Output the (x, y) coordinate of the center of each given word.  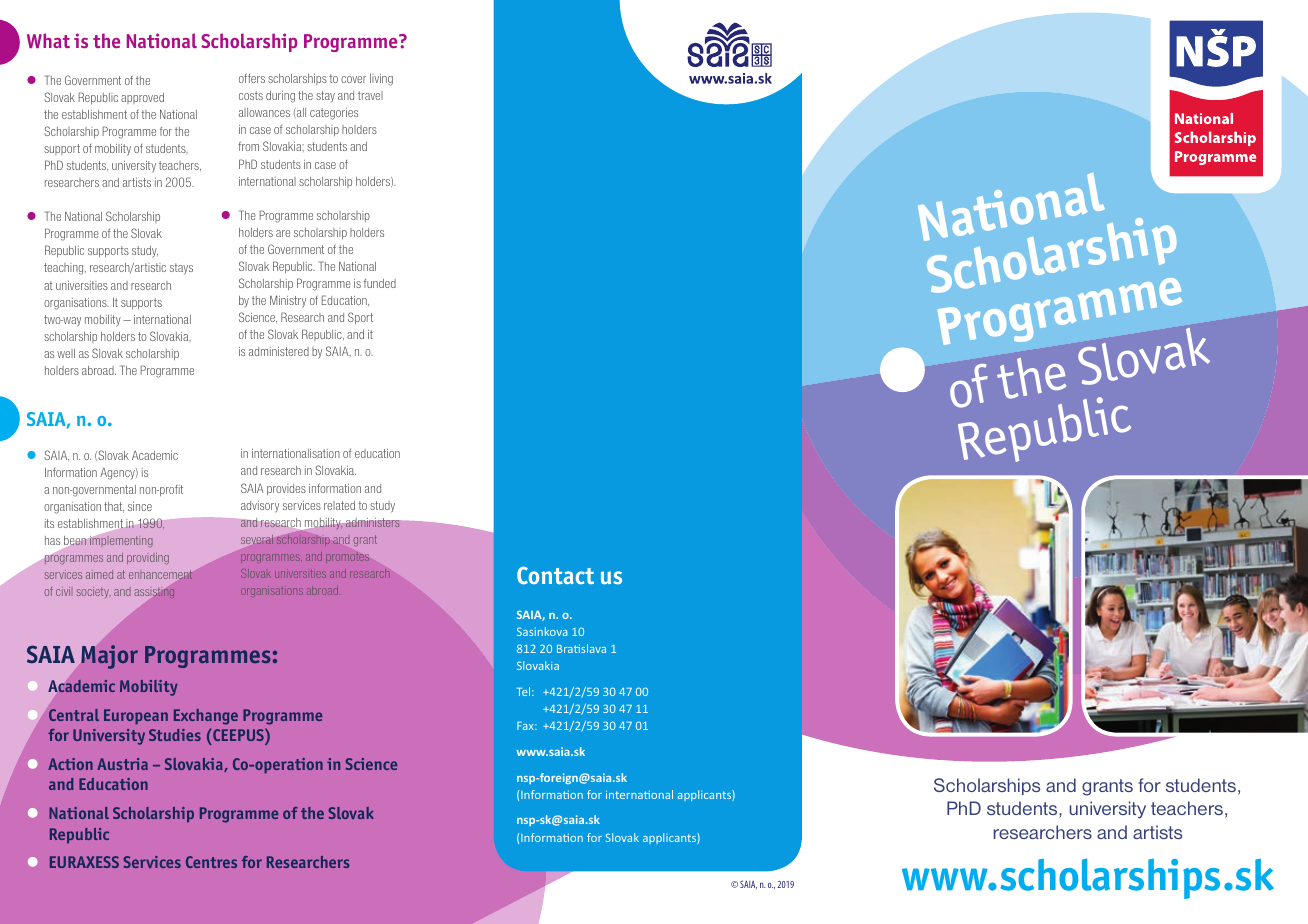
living (381, 80)
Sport (360, 318)
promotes (347, 558)
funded (380, 283)
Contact (555, 575)
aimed (99, 574)
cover (353, 79)
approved (142, 98)
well (66, 353)
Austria (122, 764)
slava (593, 648)
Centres (211, 862)
